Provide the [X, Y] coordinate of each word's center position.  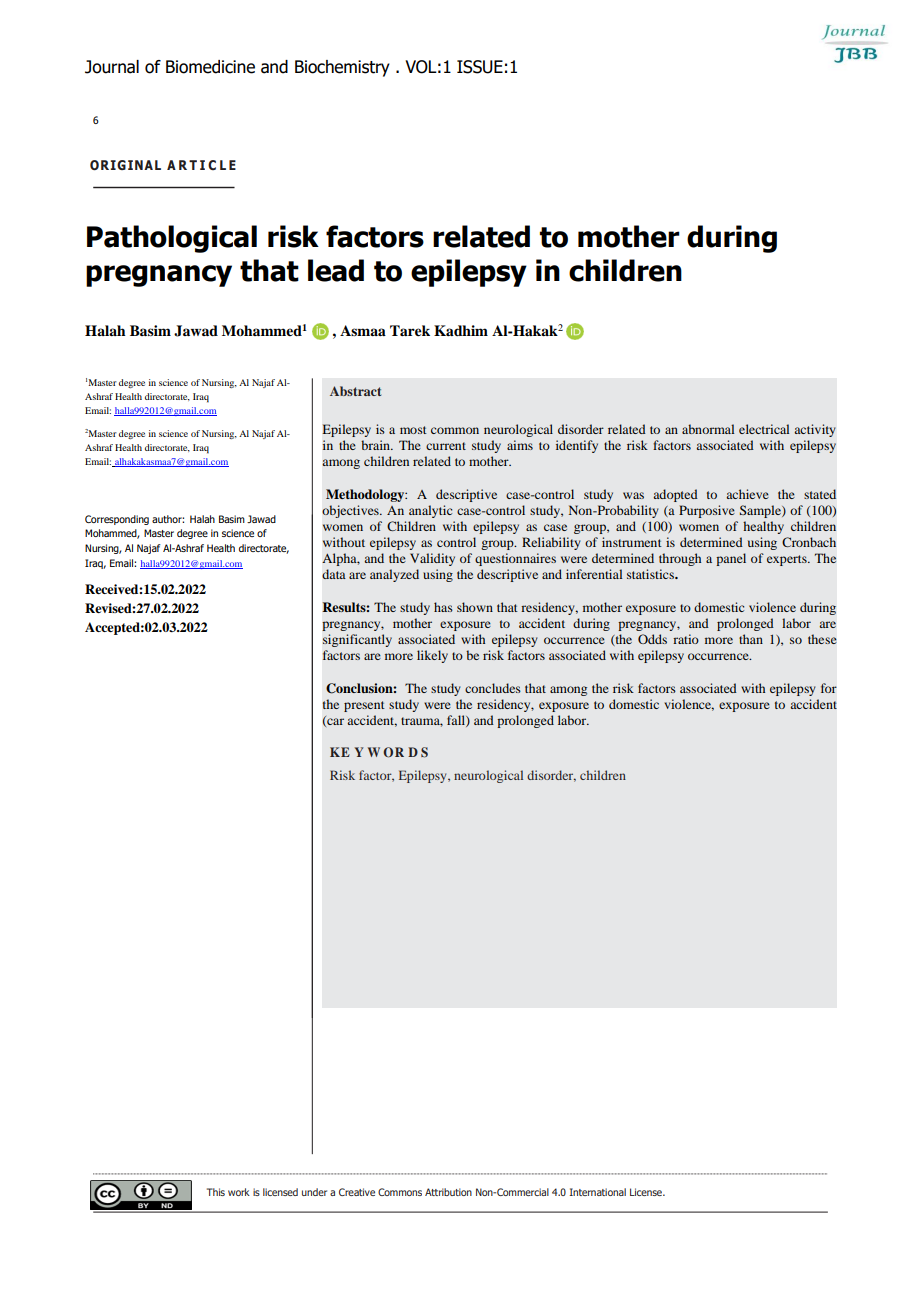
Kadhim [461, 330]
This [216, 1192]
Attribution [448, 1192]
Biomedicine [210, 67]
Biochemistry [342, 68]
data [334, 574]
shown [475, 607]
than [751, 639]
